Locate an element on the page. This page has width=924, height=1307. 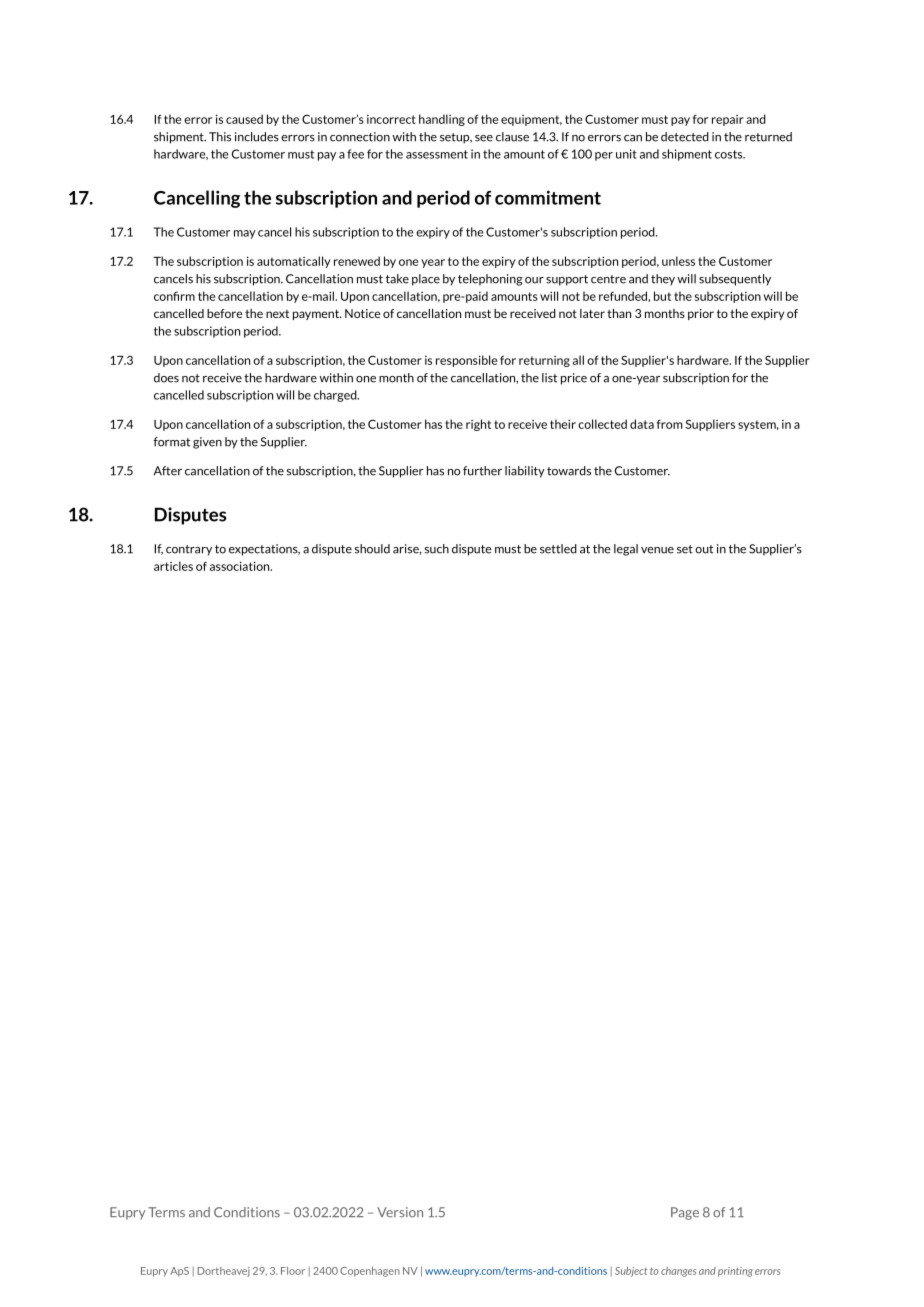
setup is located at coordinates (456, 138).
